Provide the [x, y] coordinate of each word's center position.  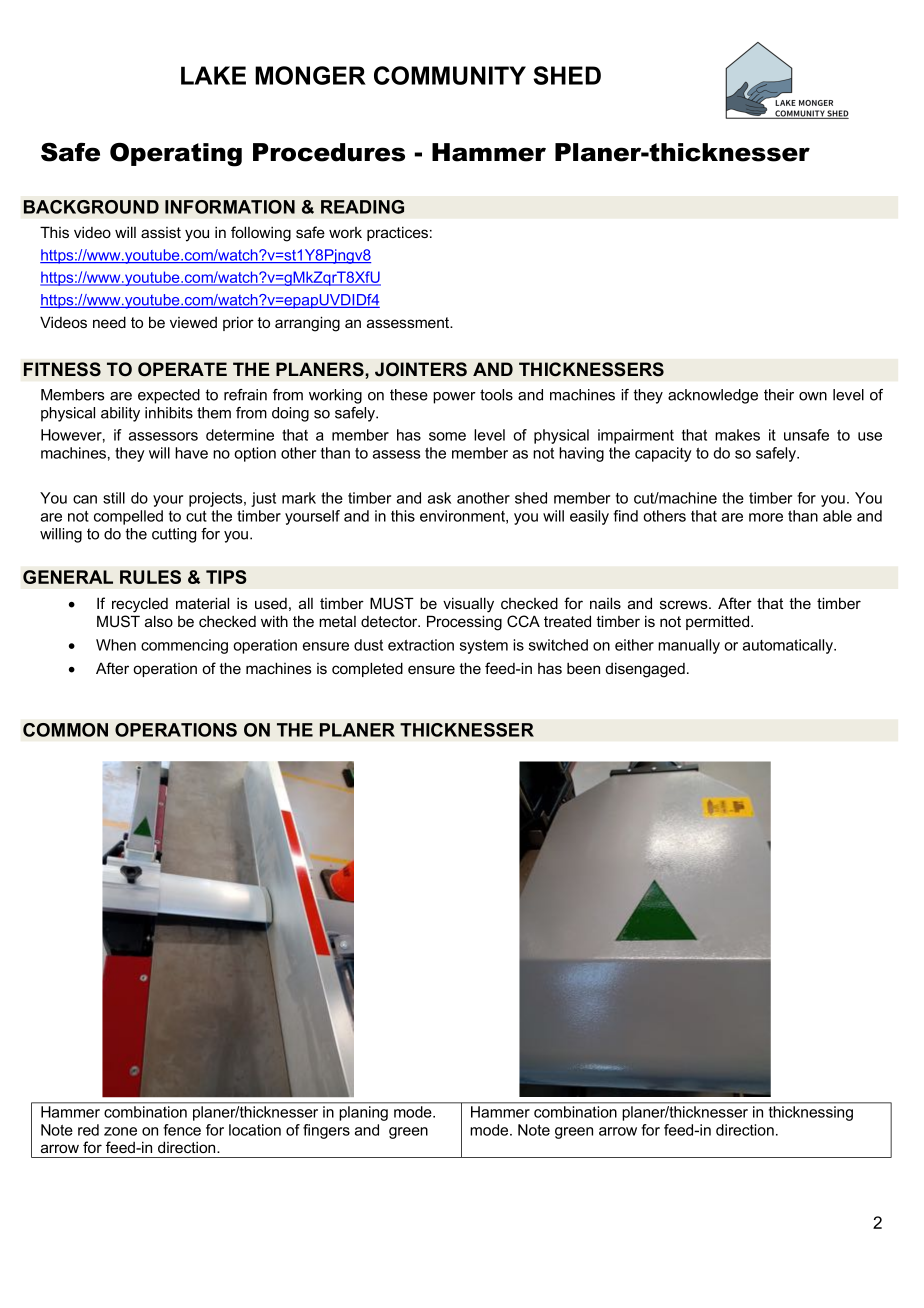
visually [468, 605]
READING [362, 207]
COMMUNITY [450, 75]
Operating [176, 155]
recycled [140, 605]
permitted [719, 622]
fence [182, 1130]
